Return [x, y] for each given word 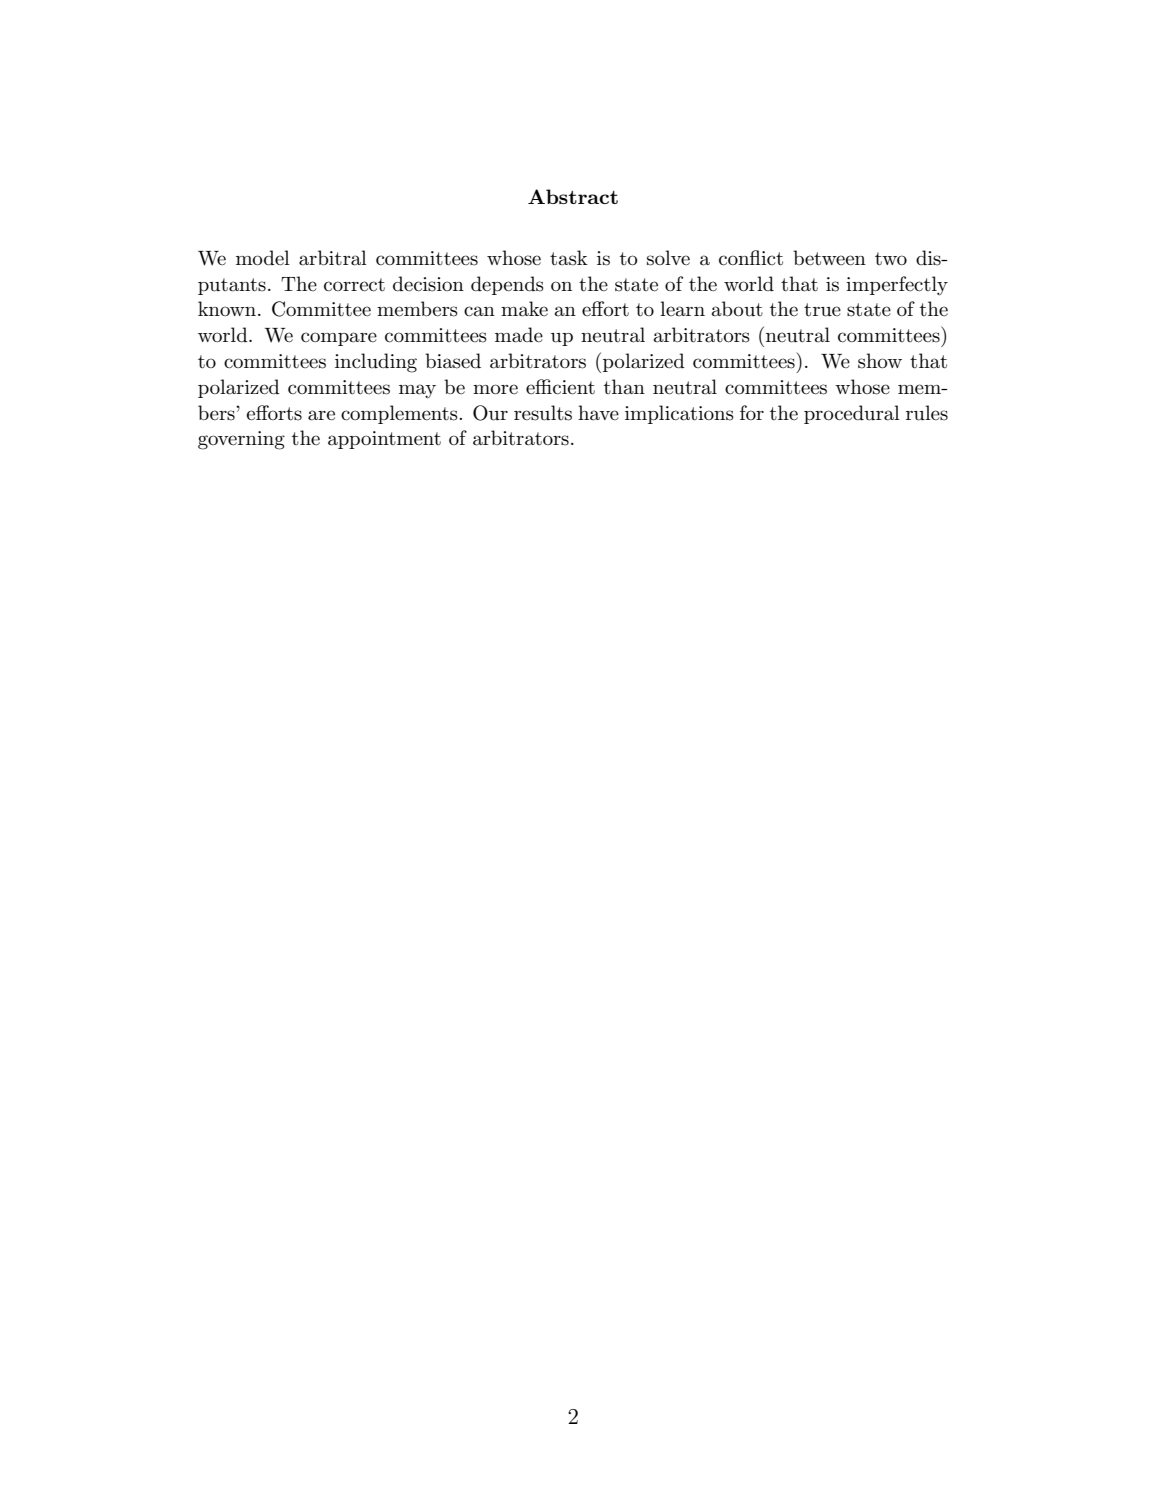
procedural [852, 414]
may [417, 391]
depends [507, 285]
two [891, 259]
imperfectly [897, 286]
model [263, 258]
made [519, 335]
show [880, 361]
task [569, 258]
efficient [560, 387]
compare [339, 339]
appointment [384, 440]
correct [354, 285]
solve [668, 258]
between [829, 258]
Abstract [573, 196]
